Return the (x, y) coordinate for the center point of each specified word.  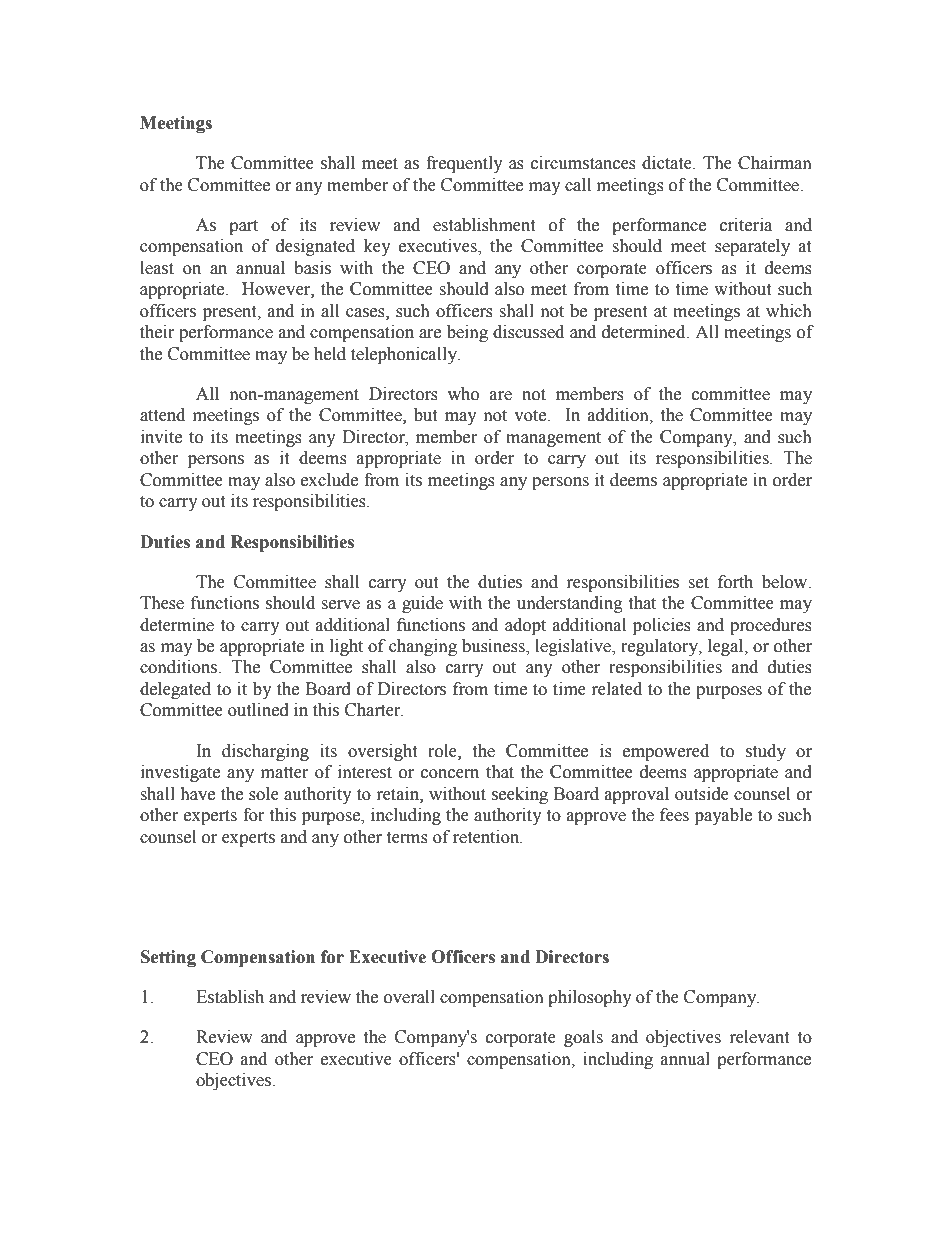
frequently (464, 164)
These (162, 603)
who (463, 394)
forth (735, 582)
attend (162, 415)
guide (422, 604)
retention (487, 837)
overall (409, 997)
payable (723, 816)
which (789, 311)
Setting (168, 958)
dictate (668, 163)
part (243, 227)
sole (264, 794)
